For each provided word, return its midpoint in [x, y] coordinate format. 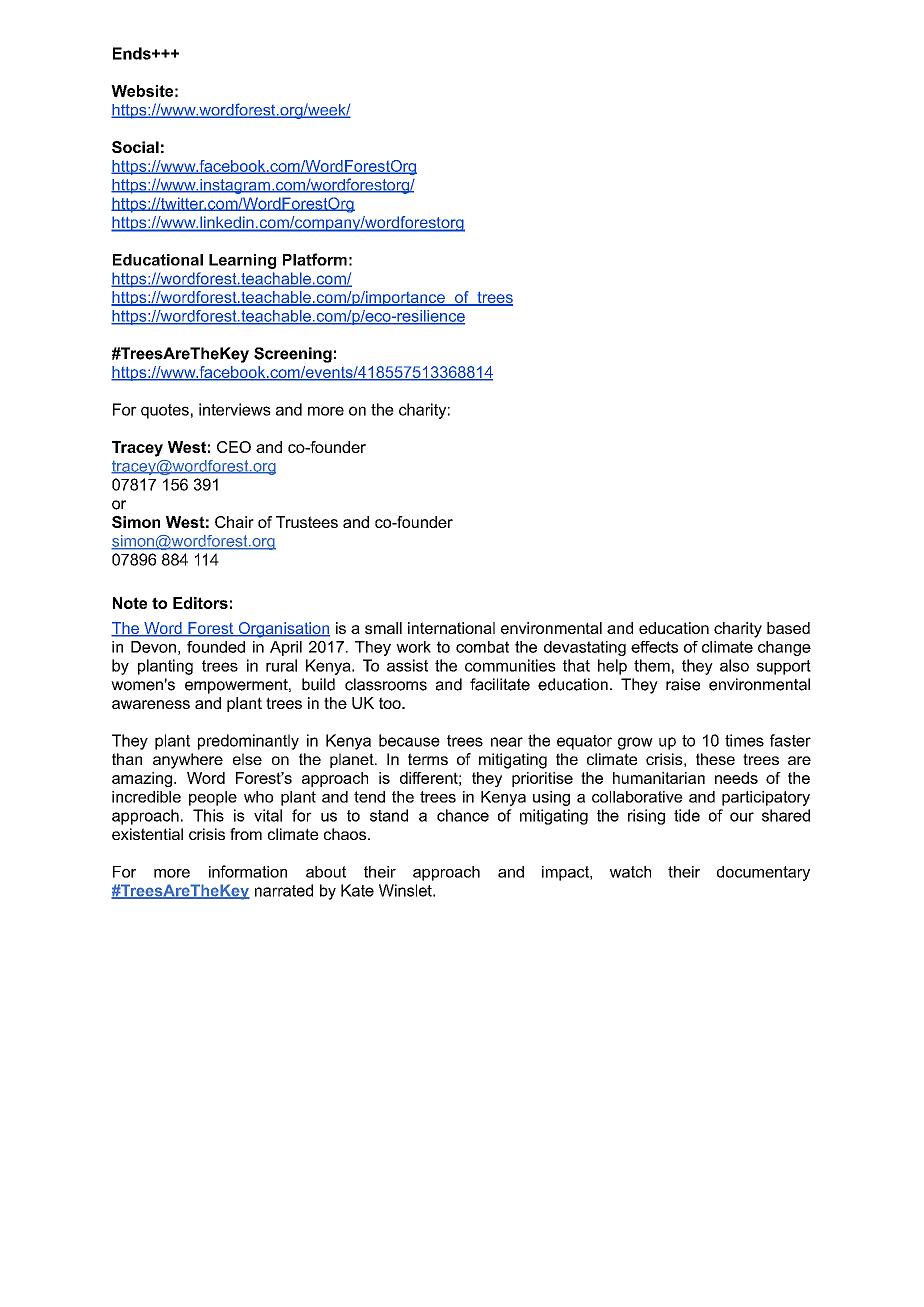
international [451, 628]
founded [216, 647]
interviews [235, 409]
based [788, 628]
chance [463, 815]
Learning [242, 261]
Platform [315, 259]
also [734, 665]
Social [135, 147]
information [248, 871]
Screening [293, 355]
